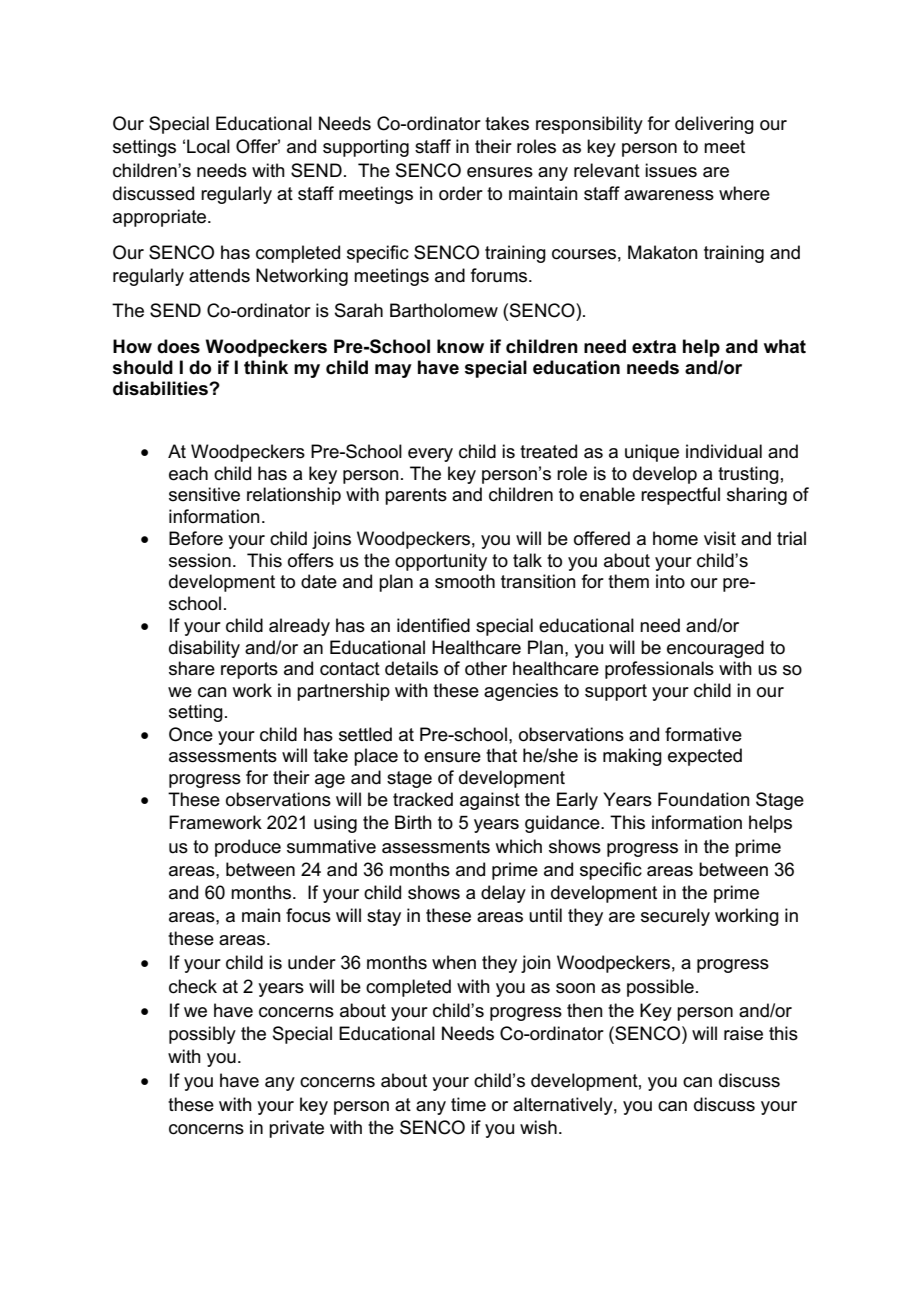 The height and width of the image is (1308, 924). I want to click on time, so click(468, 1104).
